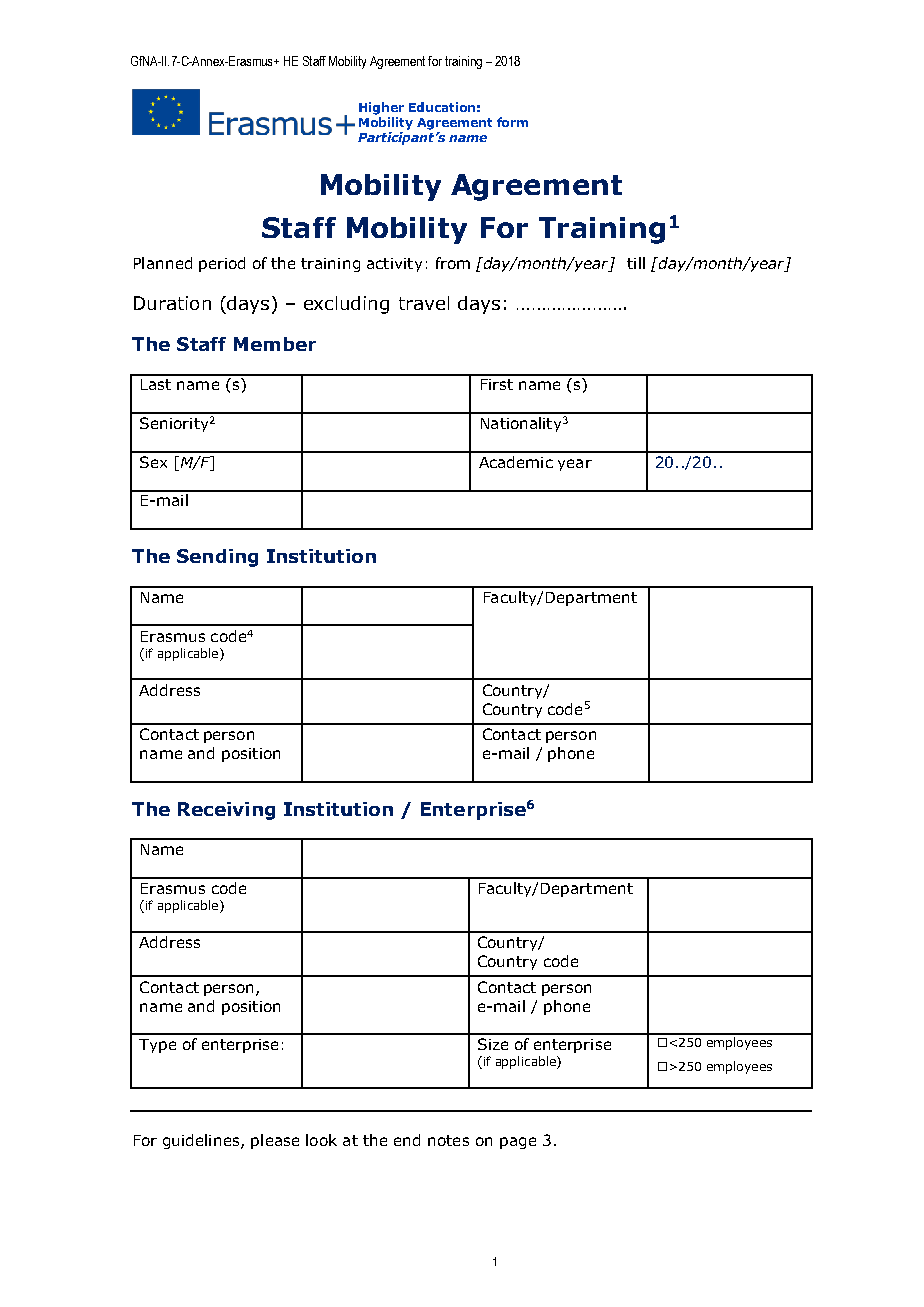 This document has width=924, height=1307. I want to click on Duration, so click(172, 303).
